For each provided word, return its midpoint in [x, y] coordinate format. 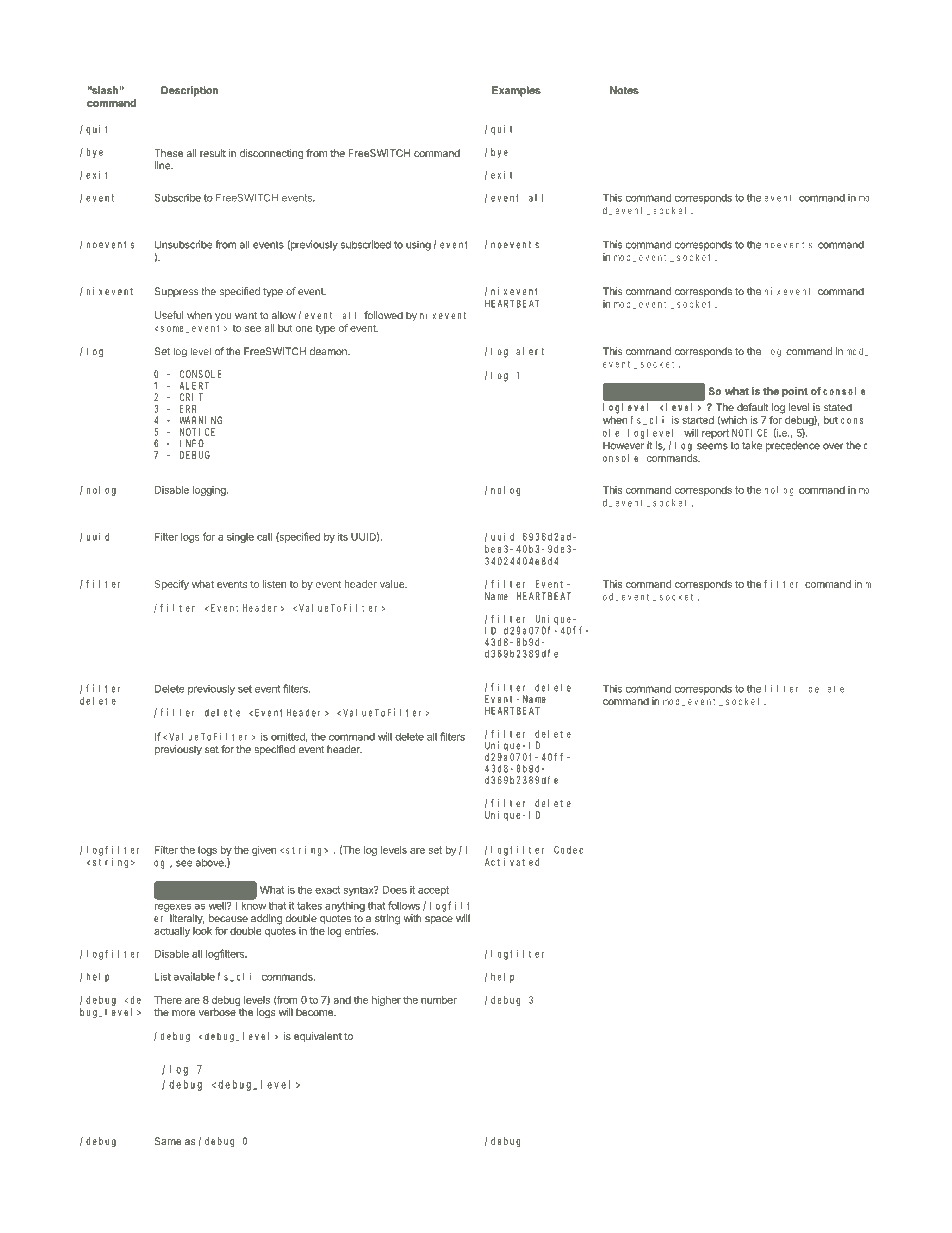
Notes [624, 90]
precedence [793, 446]
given [264, 851]
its [343, 537]
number [439, 1000]
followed [383, 315]
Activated [512, 862]
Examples [516, 91]
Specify [172, 585]
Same [168, 1141]
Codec [568, 850]
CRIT [191, 397]
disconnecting [272, 154]
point [795, 392]
